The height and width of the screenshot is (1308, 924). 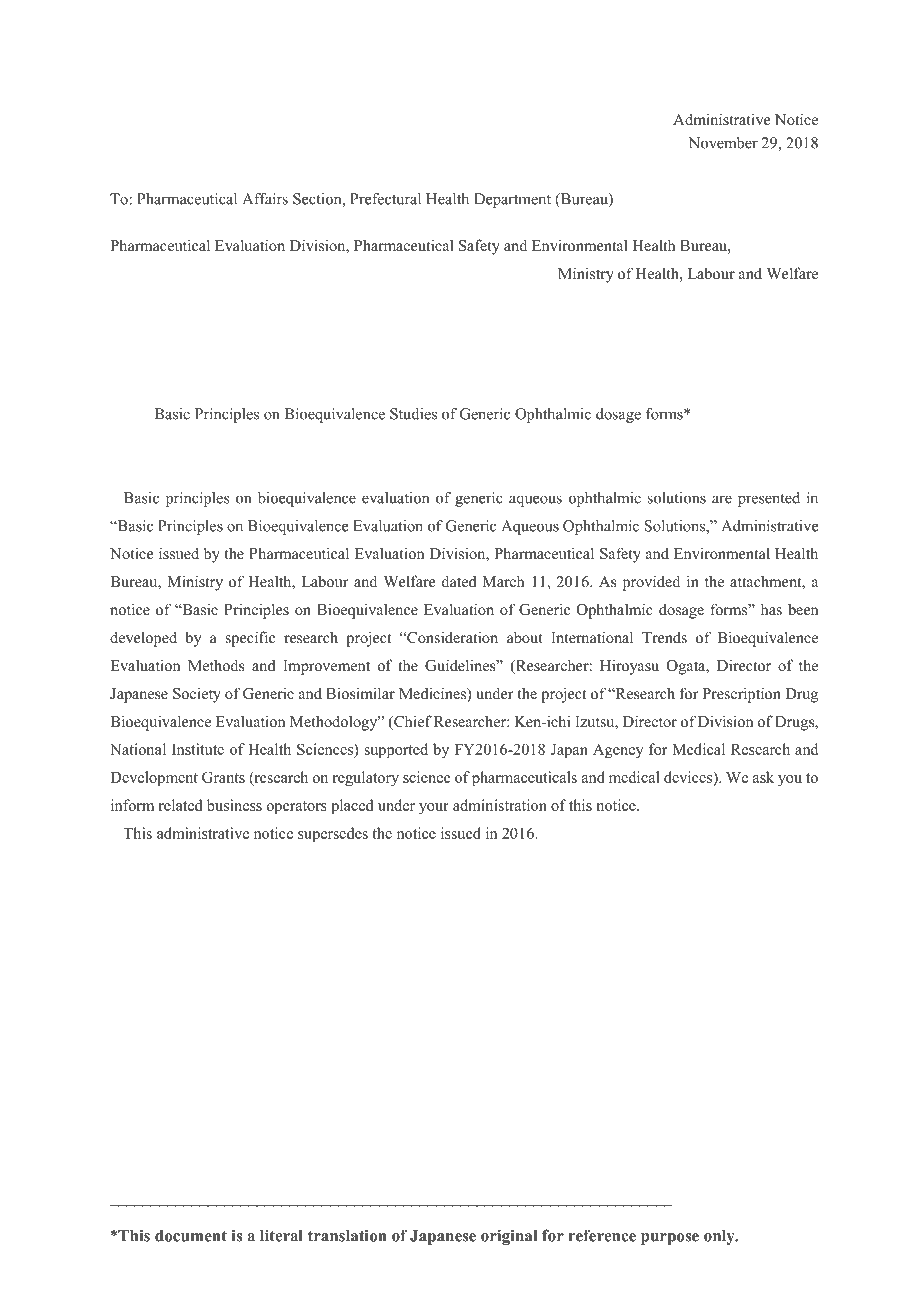 I want to click on November, so click(x=723, y=143).
